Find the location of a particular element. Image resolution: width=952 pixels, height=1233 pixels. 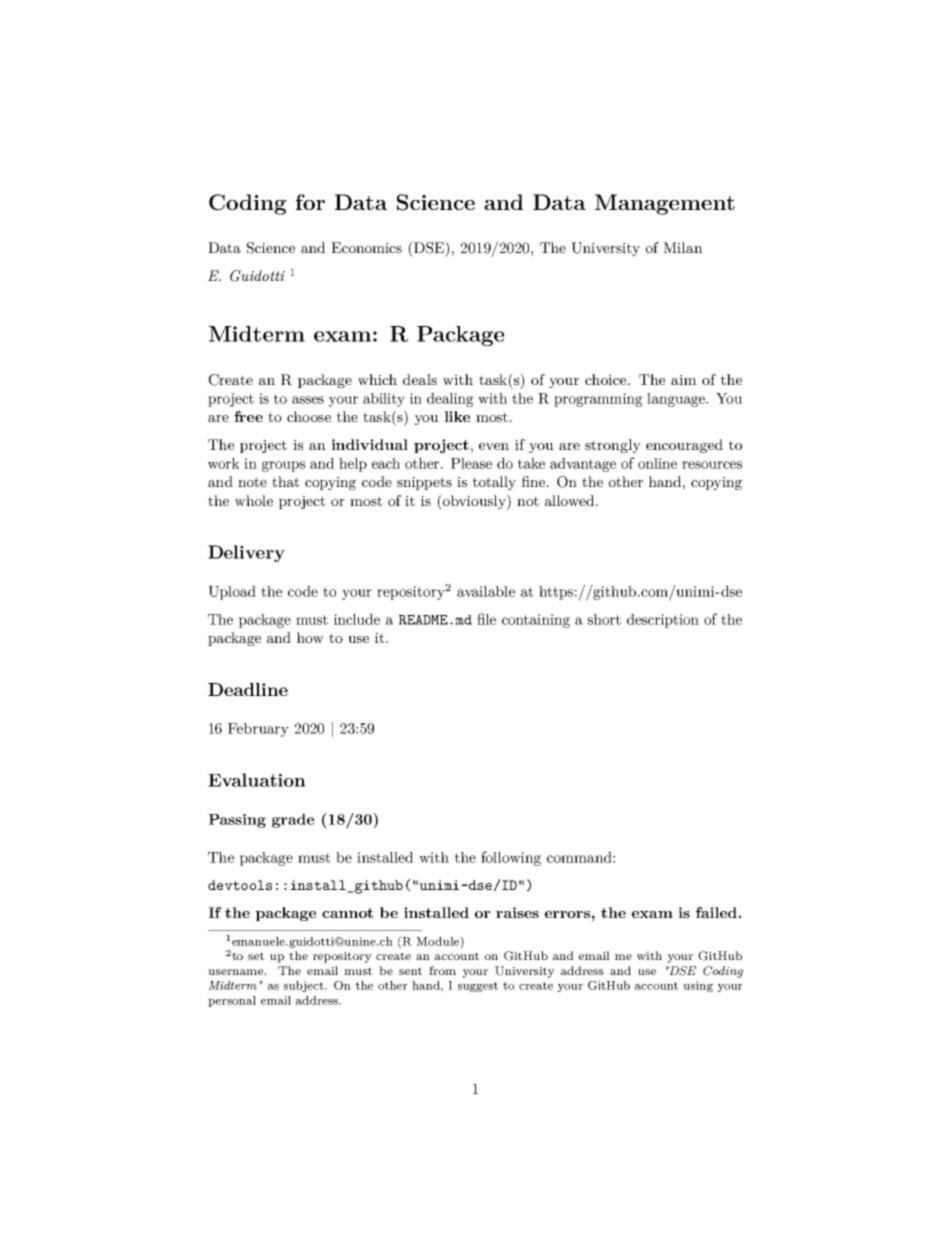

February is located at coordinates (258, 730).
